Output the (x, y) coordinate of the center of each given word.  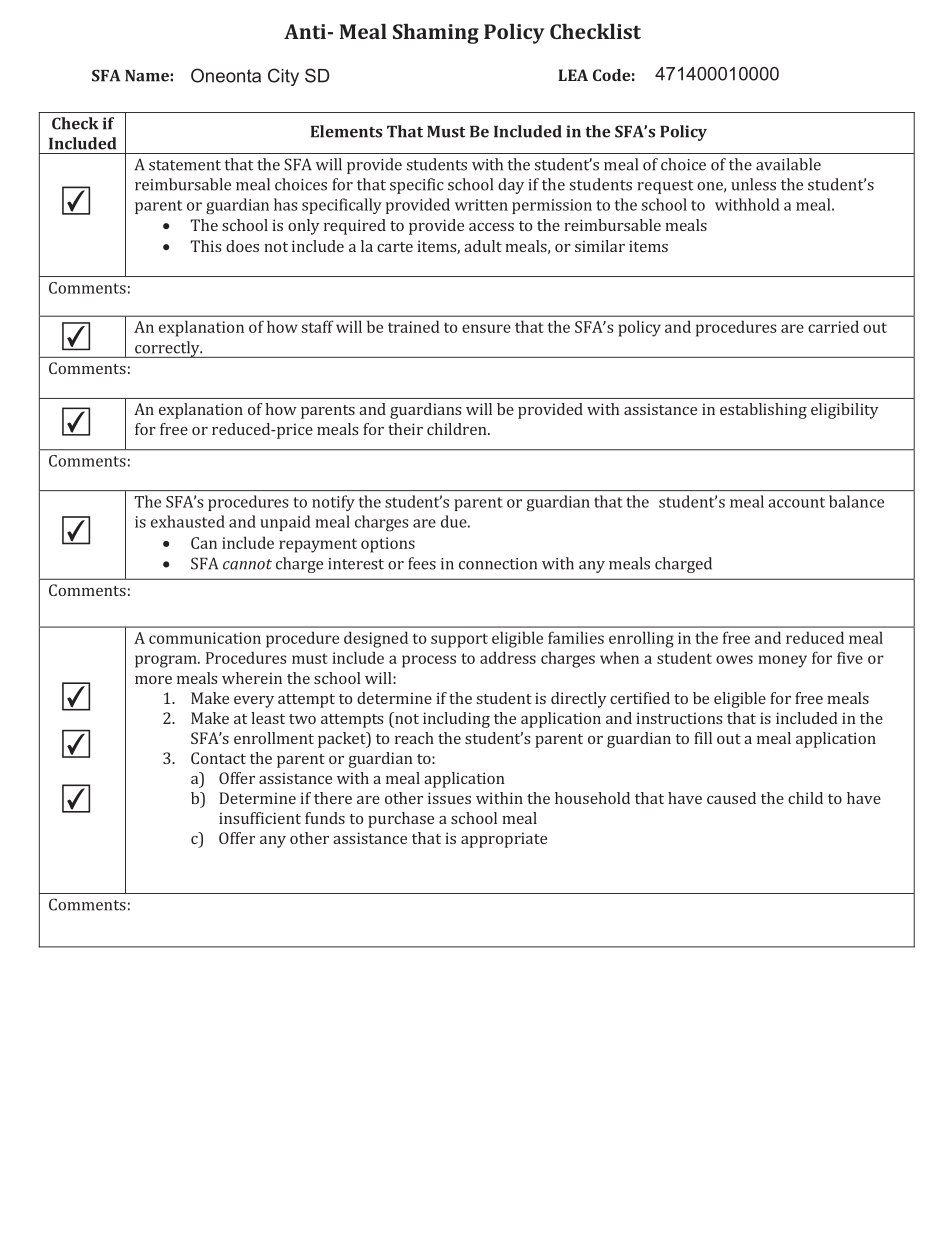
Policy (683, 133)
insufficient (260, 818)
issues (449, 798)
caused (731, 798)
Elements (346, 131)
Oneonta (226, 75)
